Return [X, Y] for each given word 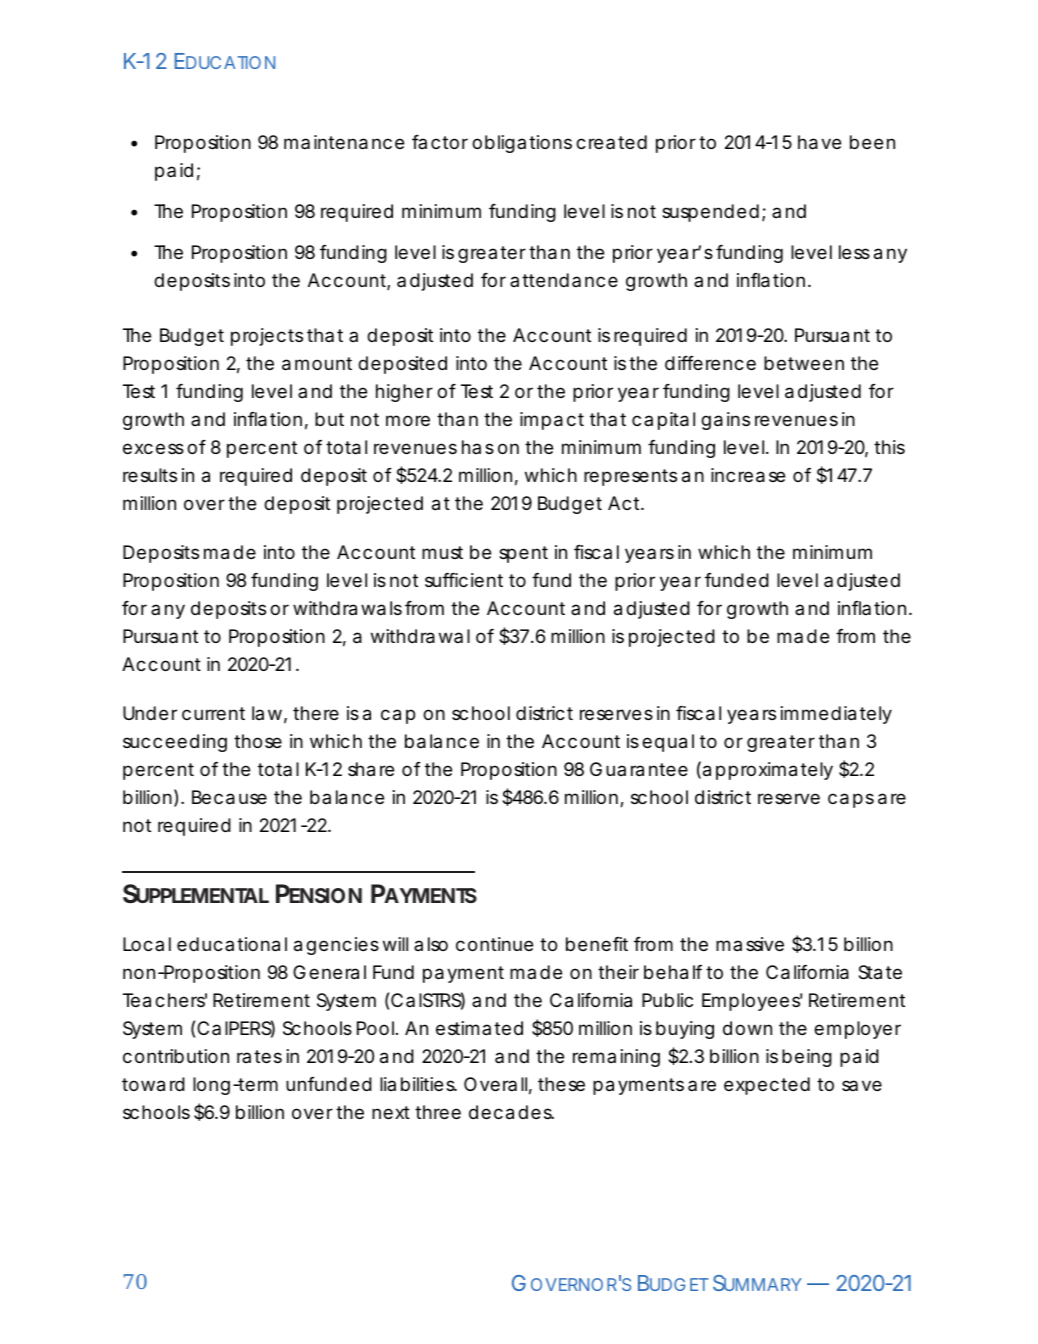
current [213, 713]
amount [317, 364]
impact [552, 421]
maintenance [344, 142]
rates [259, 1056]
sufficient [464, 580]
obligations [522, 144]
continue [494, 944]
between [804, 363]
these [561, 1084]
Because [229, 797]
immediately [836, 715]
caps [851, 800]
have [819, 142]
